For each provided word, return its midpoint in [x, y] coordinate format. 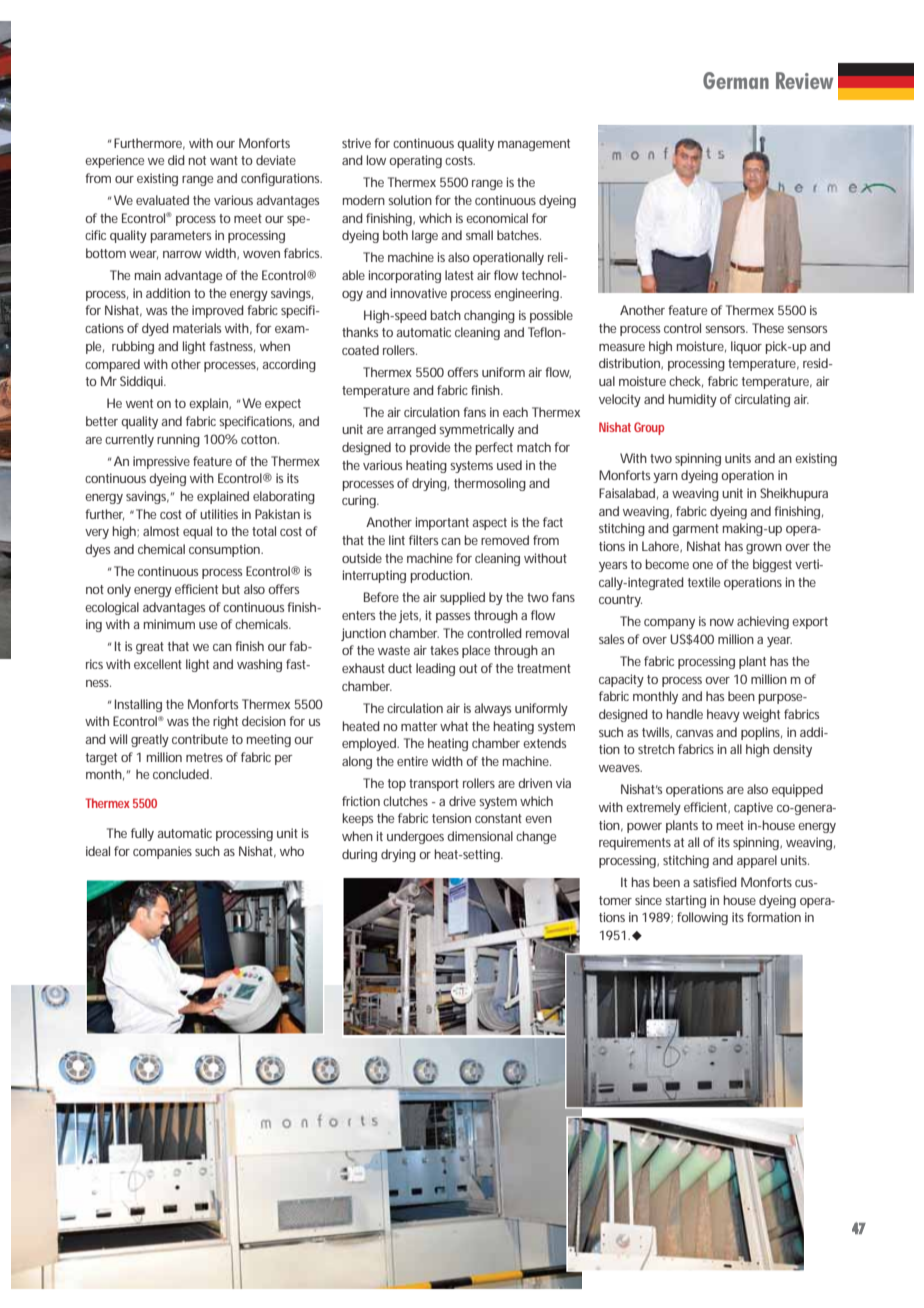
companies [162, 852]
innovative [419, 293]
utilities [219, 514]
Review [804, 80]
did [176, 160]
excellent [158, 664]
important [442, 523]
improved [218, 311]
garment [695, 530]
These [768, 328]
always [492, 709]
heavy [723, 715]
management [534, 145]
